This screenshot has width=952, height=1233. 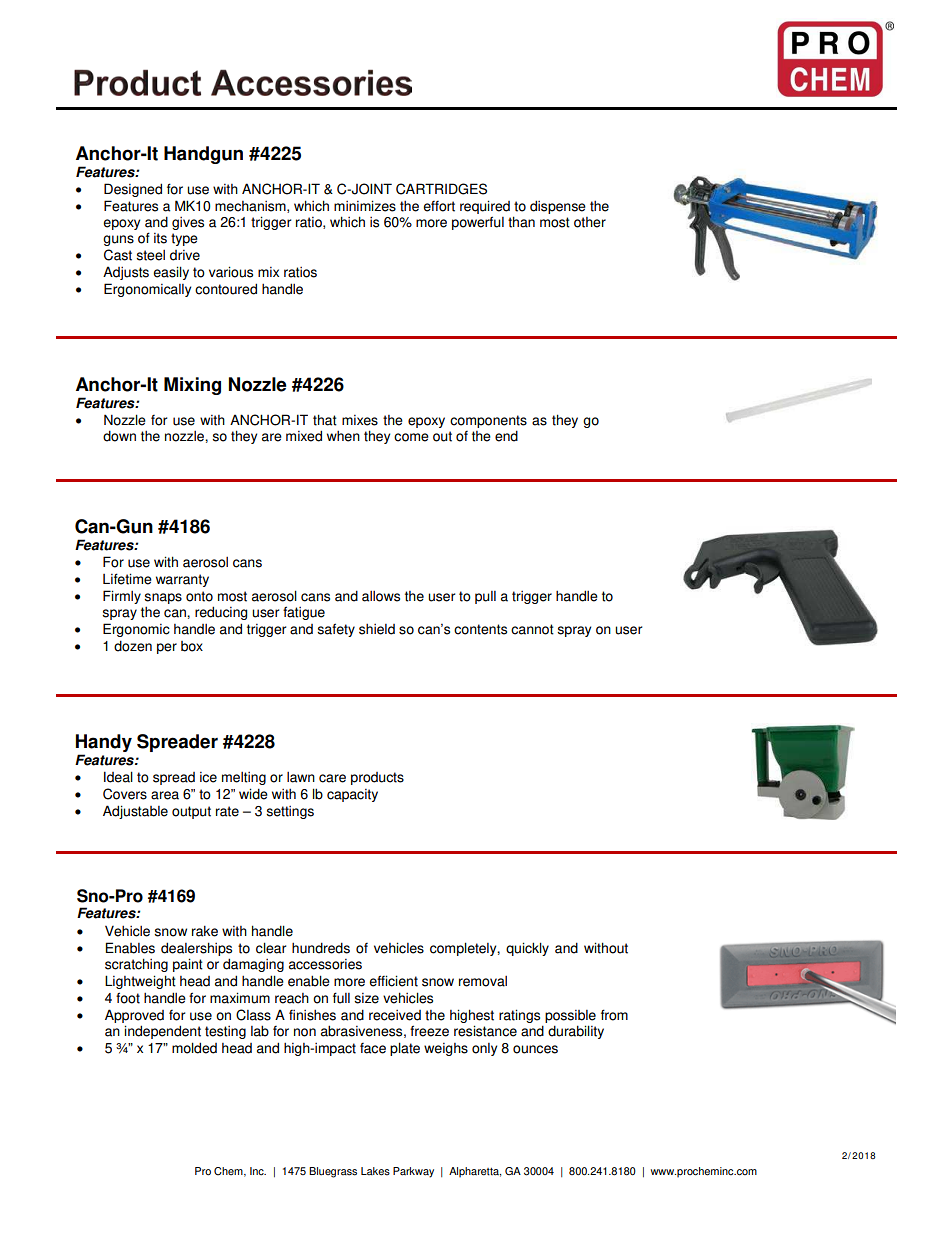 What do you see at coordinates (535, 1049) in the screenshot?
I see `ounces` at bounding box center [535, 1049].
